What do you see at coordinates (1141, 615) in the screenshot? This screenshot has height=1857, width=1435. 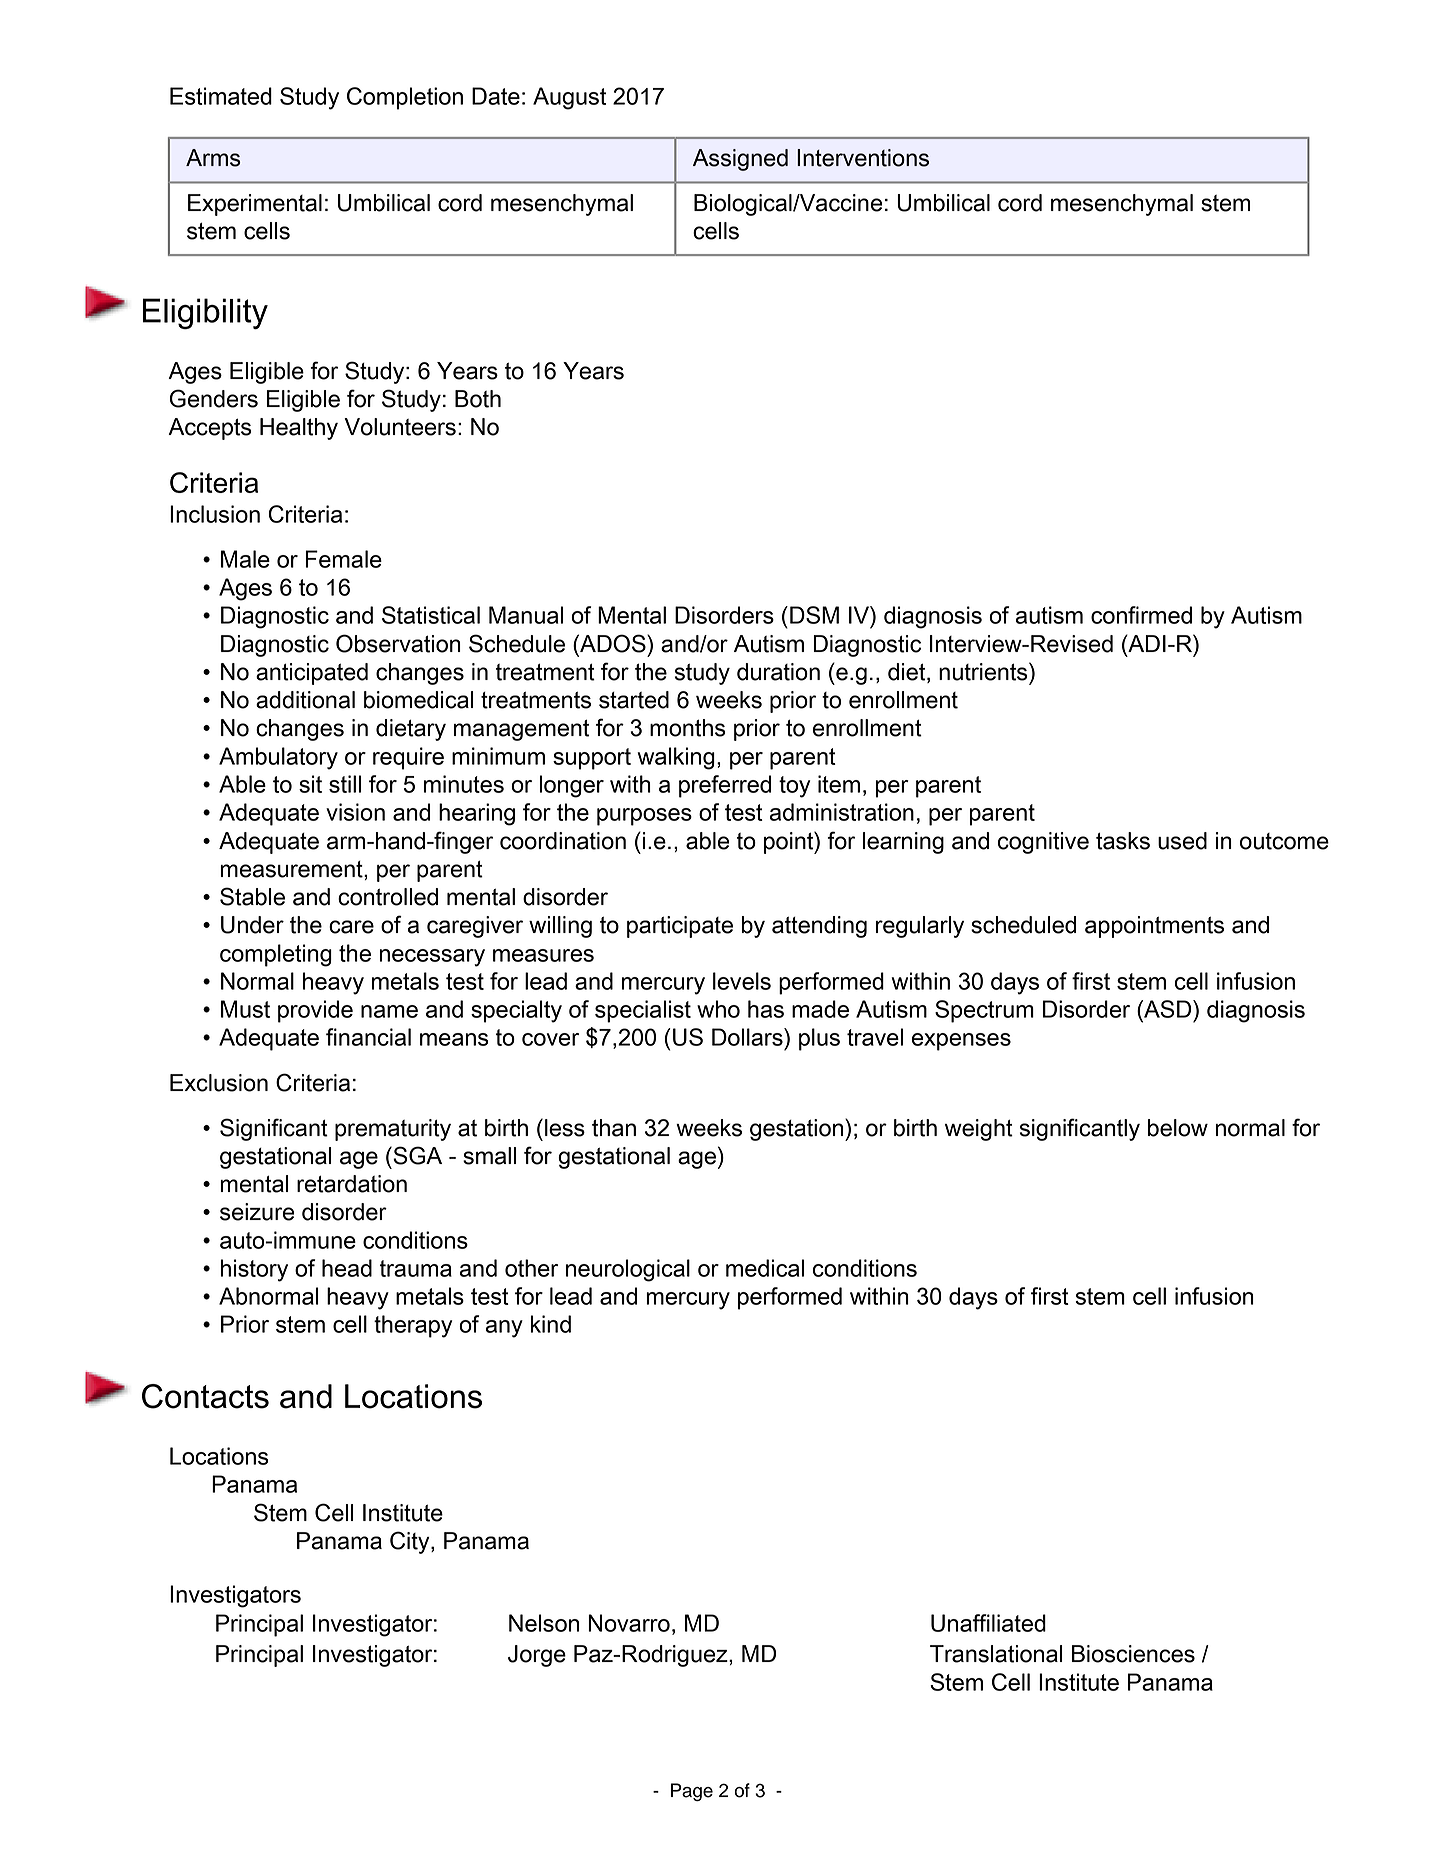 I see `confirmed` at bounding box center [1141, 615].
